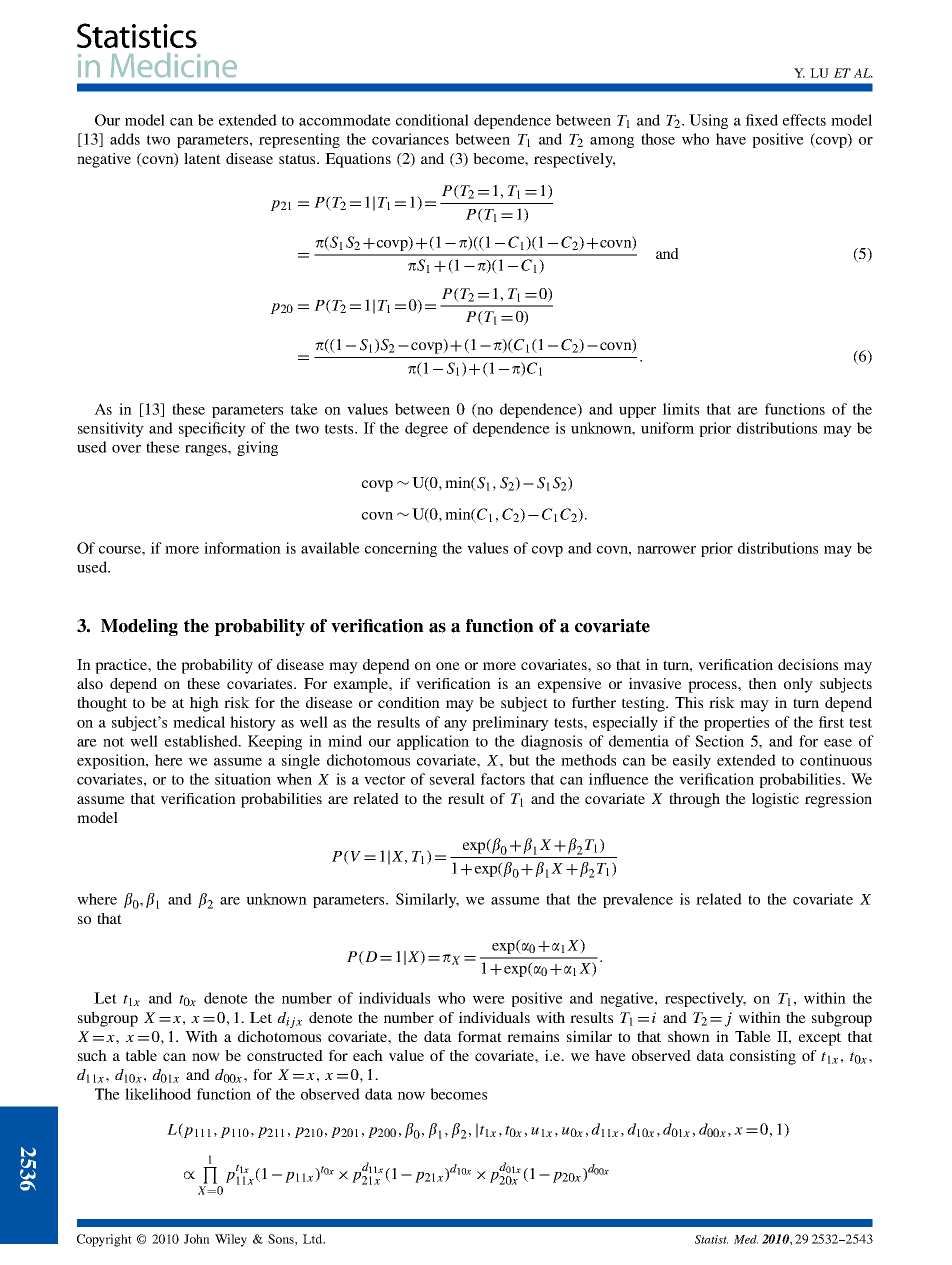  What do you see at coordinates (401, 549) in the document?
I see `concerning` at bounding box center [401, 549].
